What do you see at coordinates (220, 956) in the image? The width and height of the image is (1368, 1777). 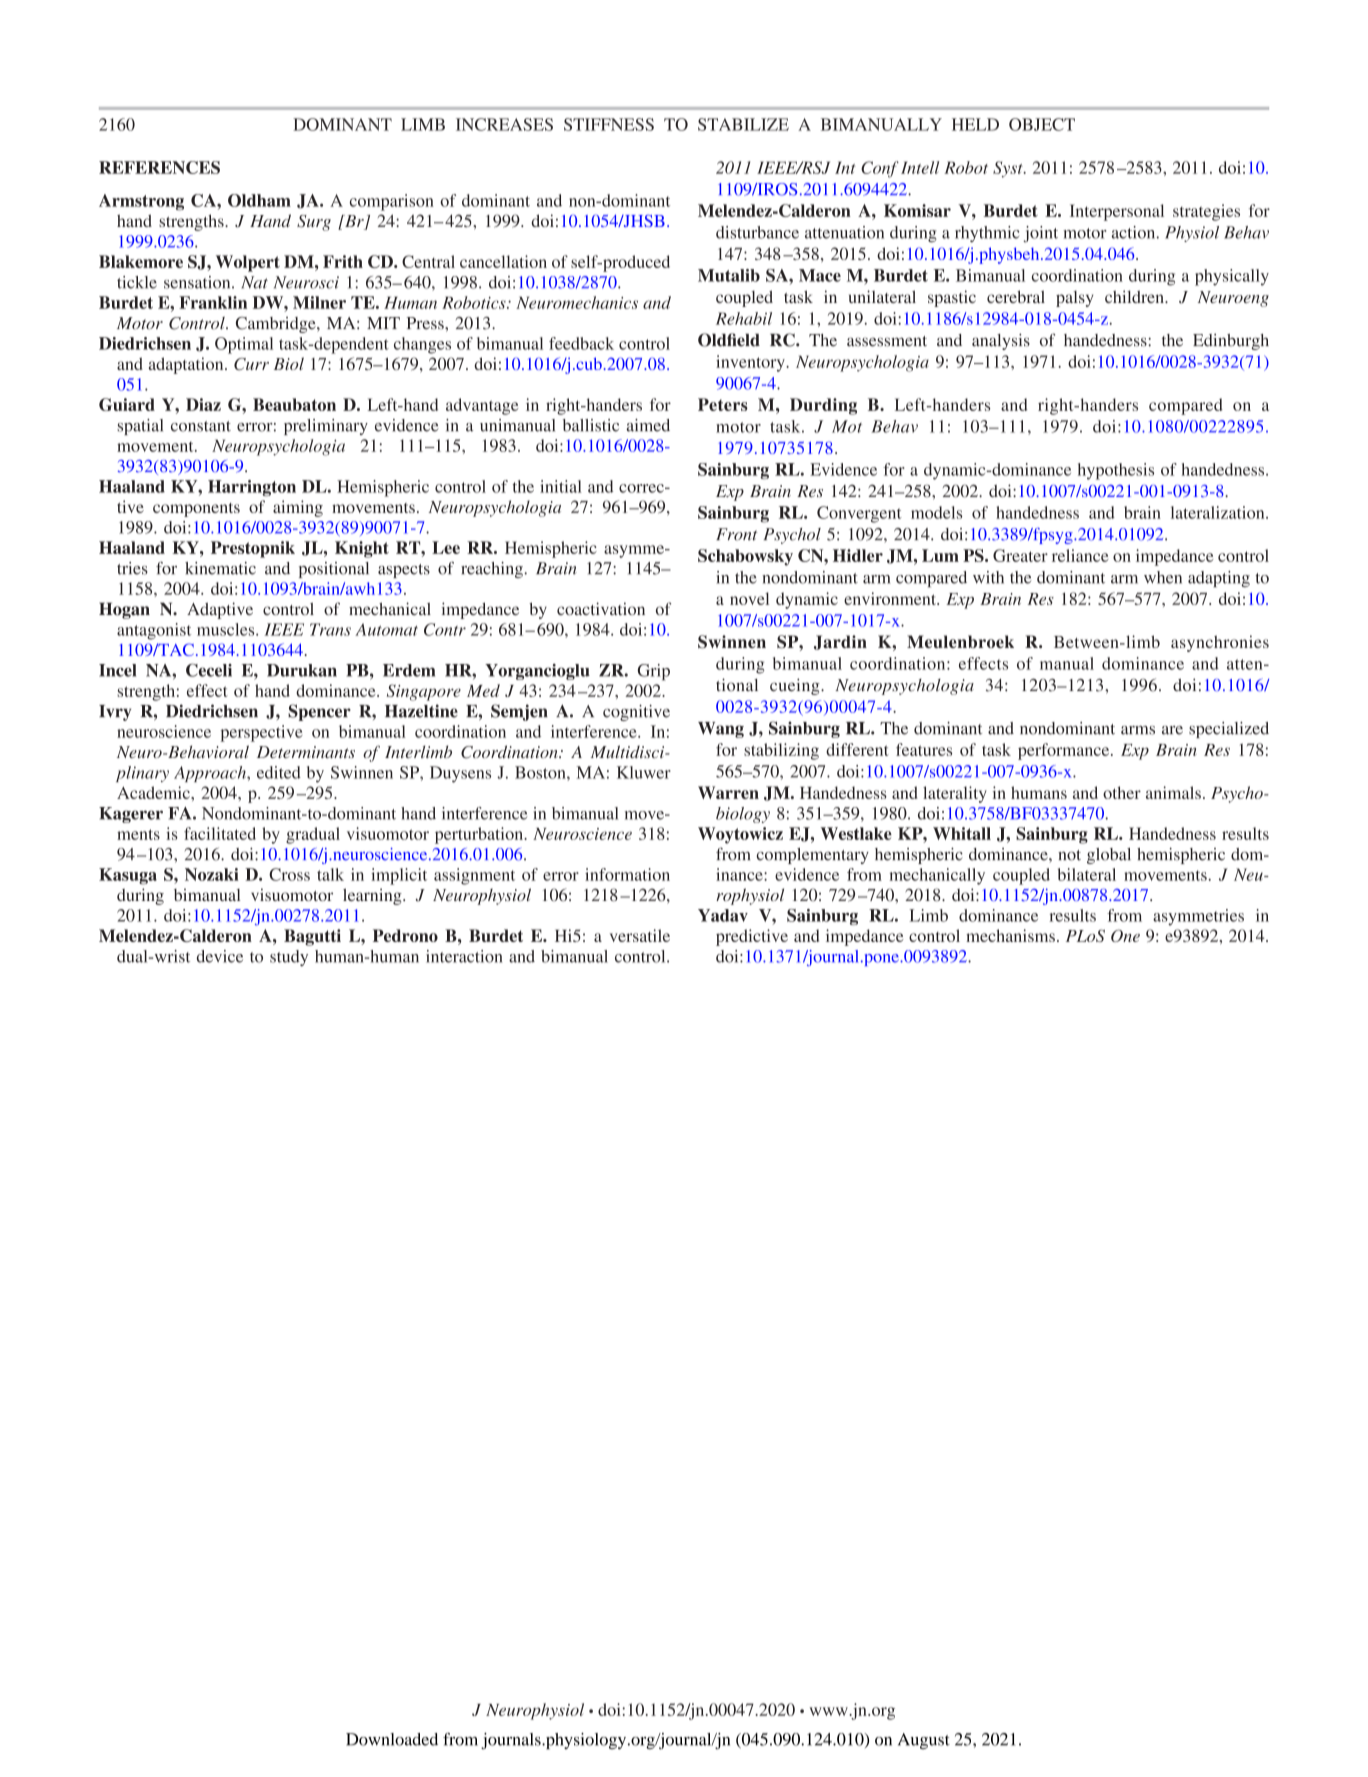 I see `device` at bounding box center [220, 956].
